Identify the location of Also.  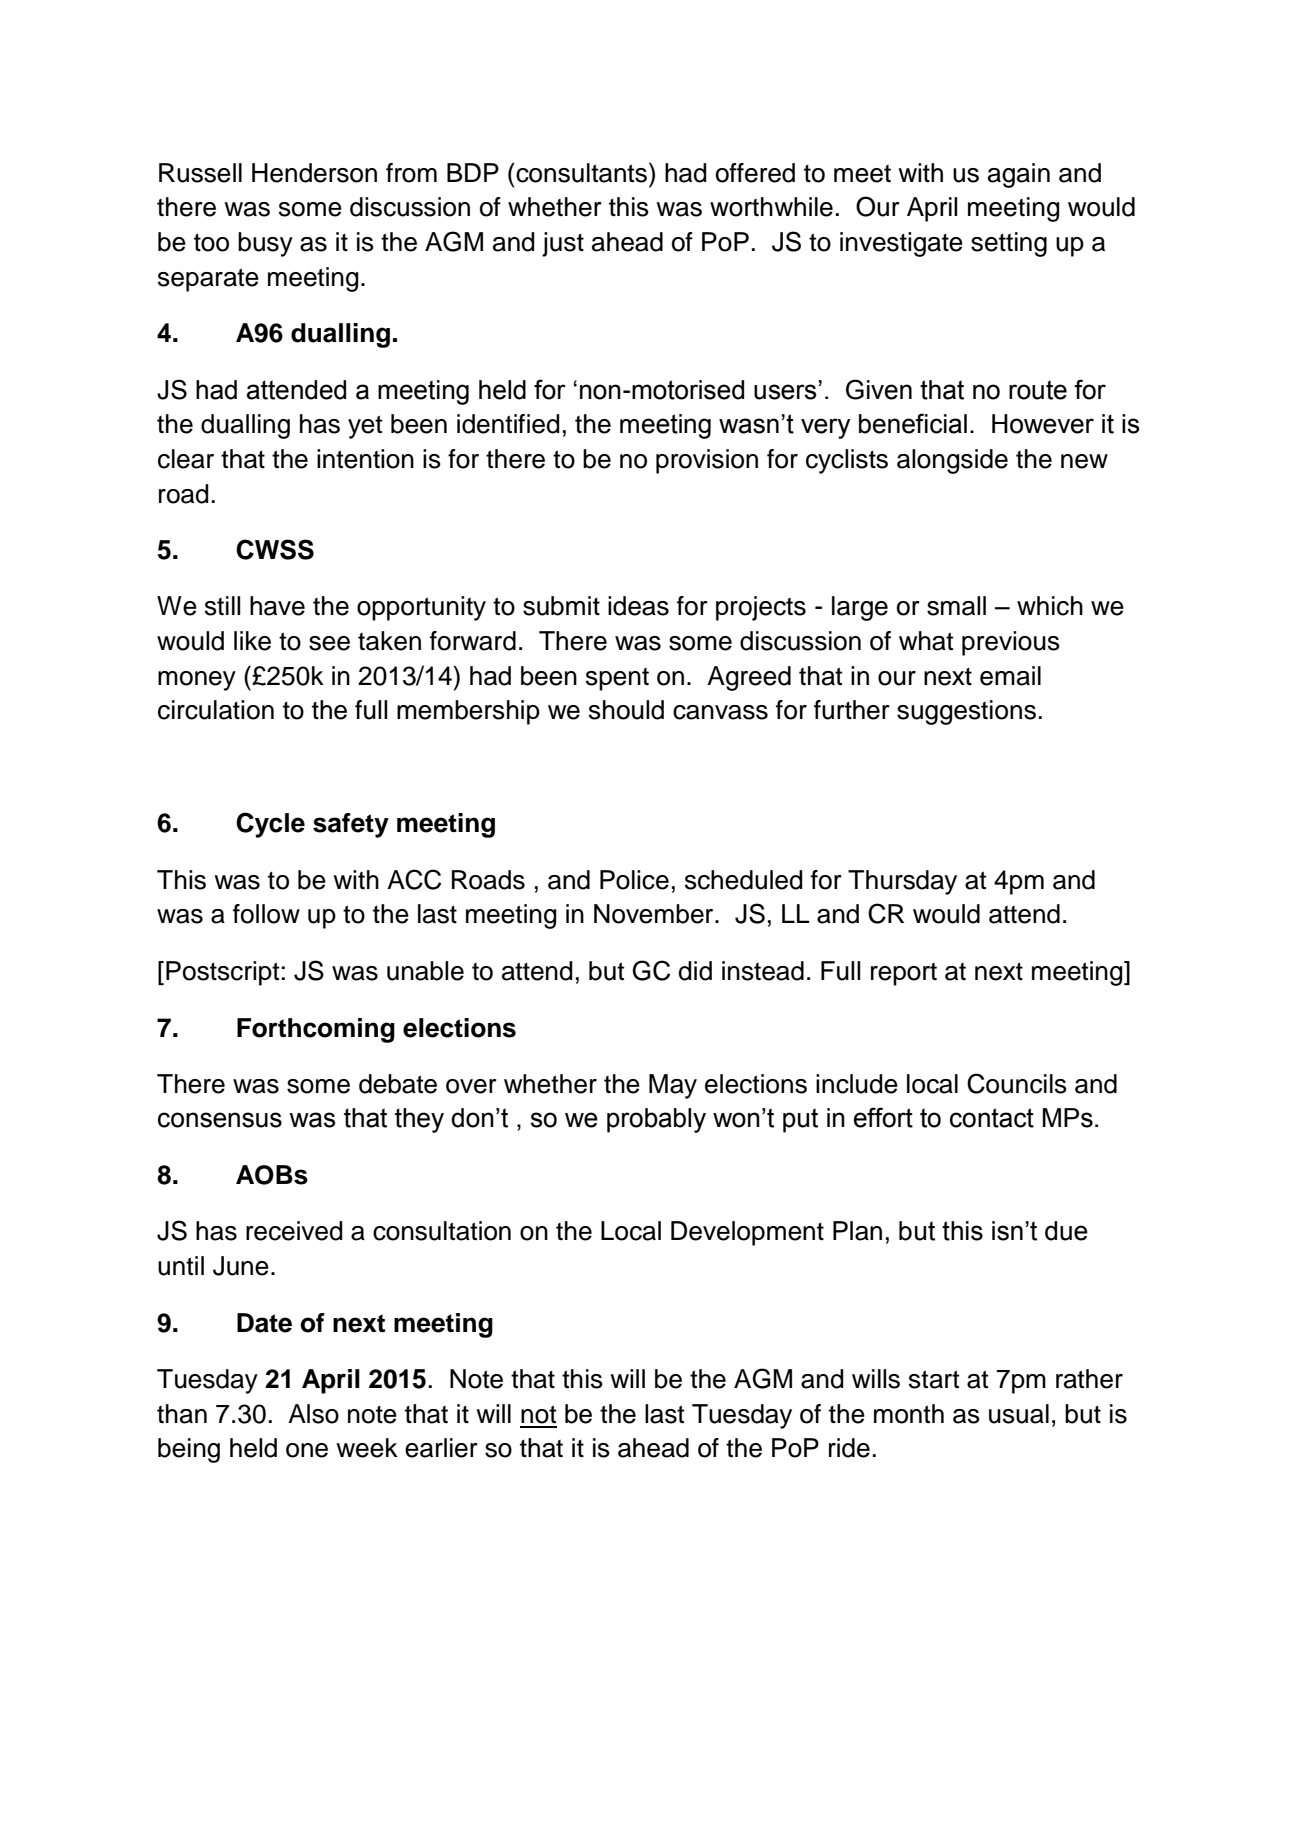
(313, 1414).
